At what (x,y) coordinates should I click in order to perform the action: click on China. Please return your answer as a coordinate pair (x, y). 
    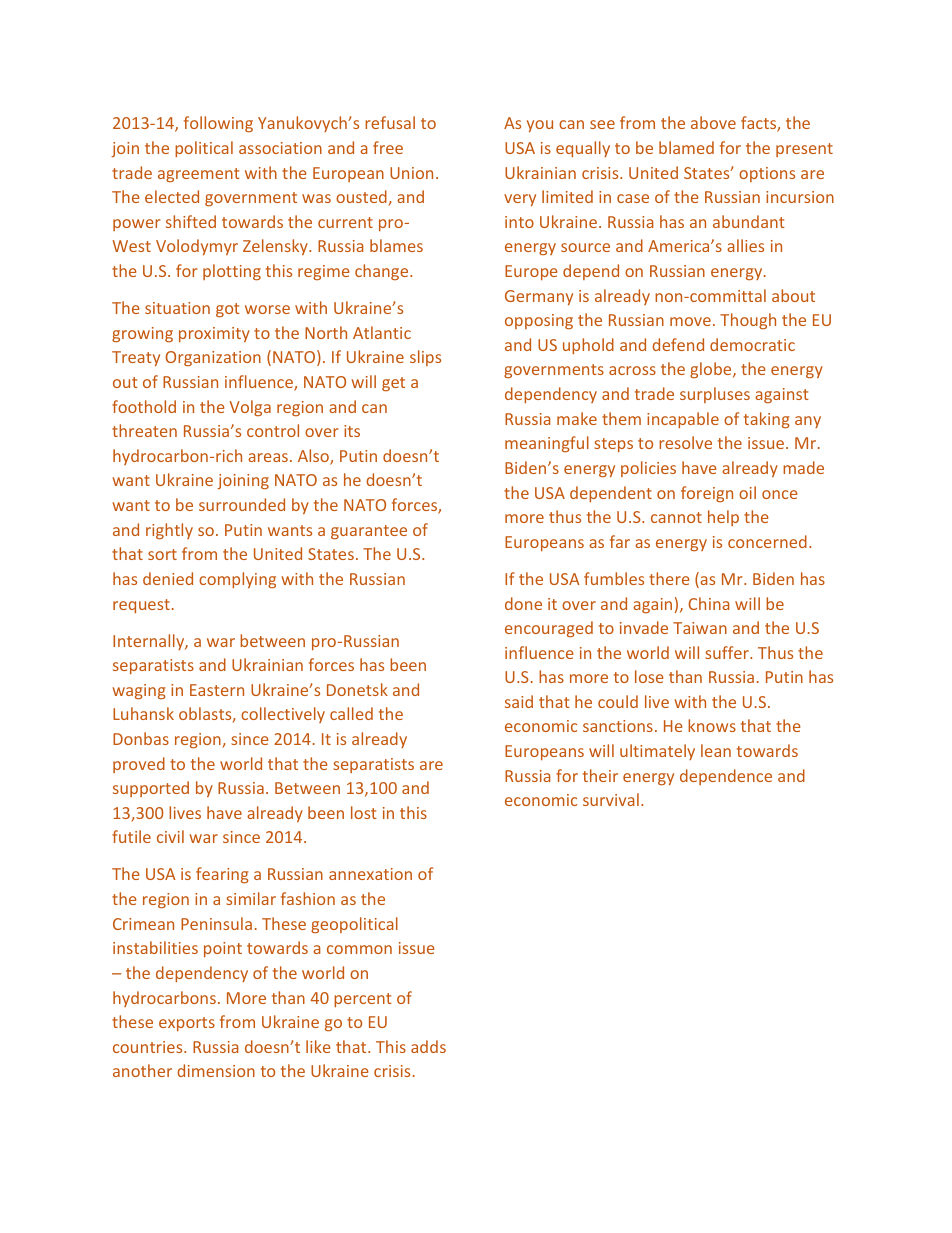
    Looking at the image, I should click on (709, 603).
